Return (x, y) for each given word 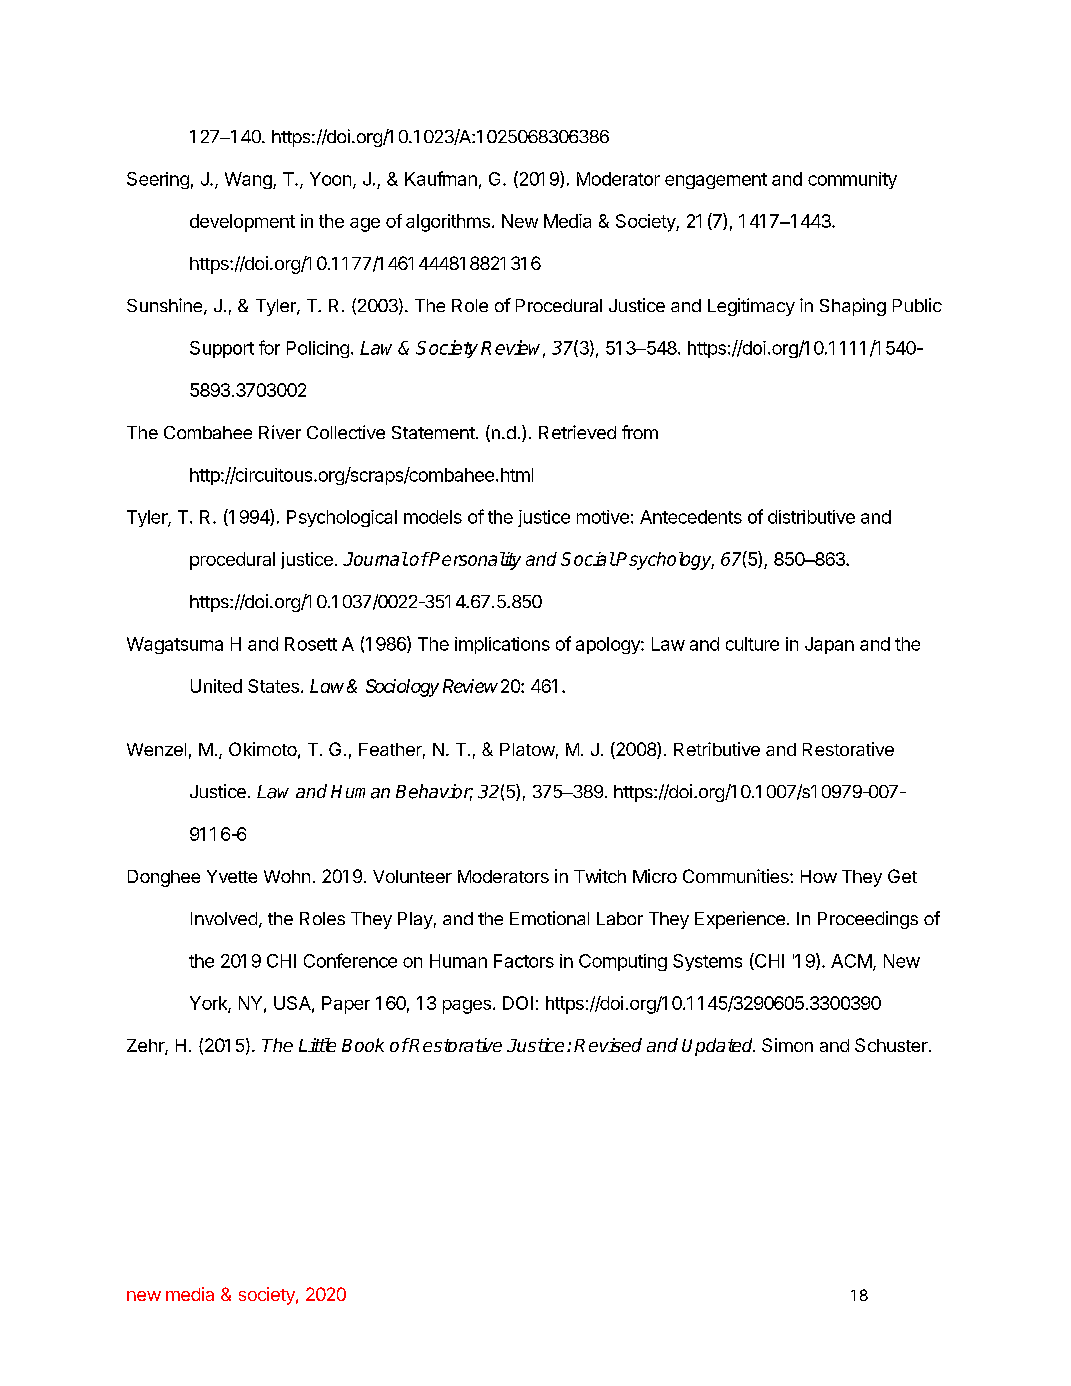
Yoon (330, 179)
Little (317, 1045)
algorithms (448, 223)
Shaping (853, 307)
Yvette (232, 876)
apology (609, 645)
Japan (829, 645)
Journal (375, 559)
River (280, 432)
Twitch (600, 876)
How (819, 876)
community (852, 180)
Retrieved (577, 432)
